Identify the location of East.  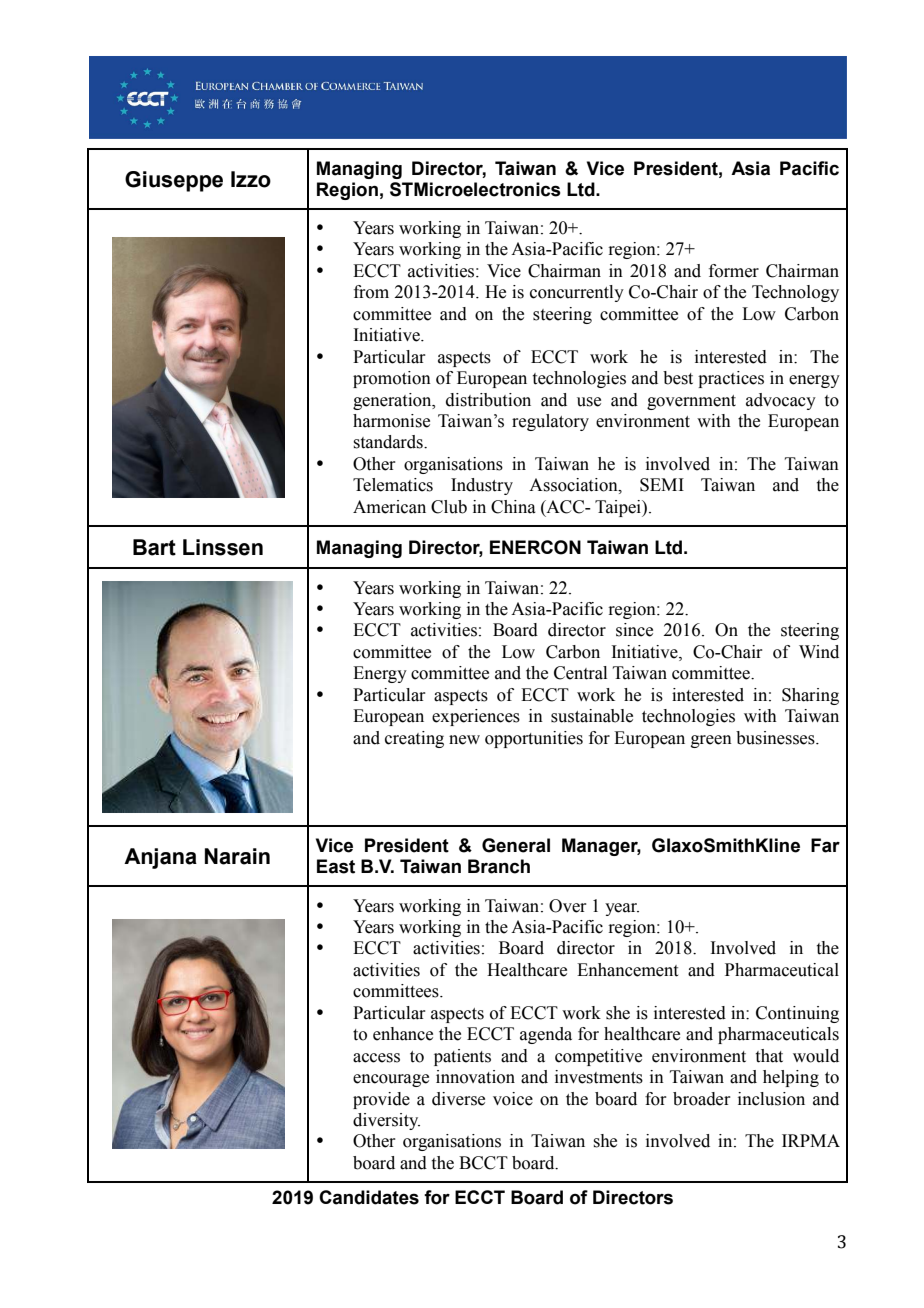
(336, 866).
